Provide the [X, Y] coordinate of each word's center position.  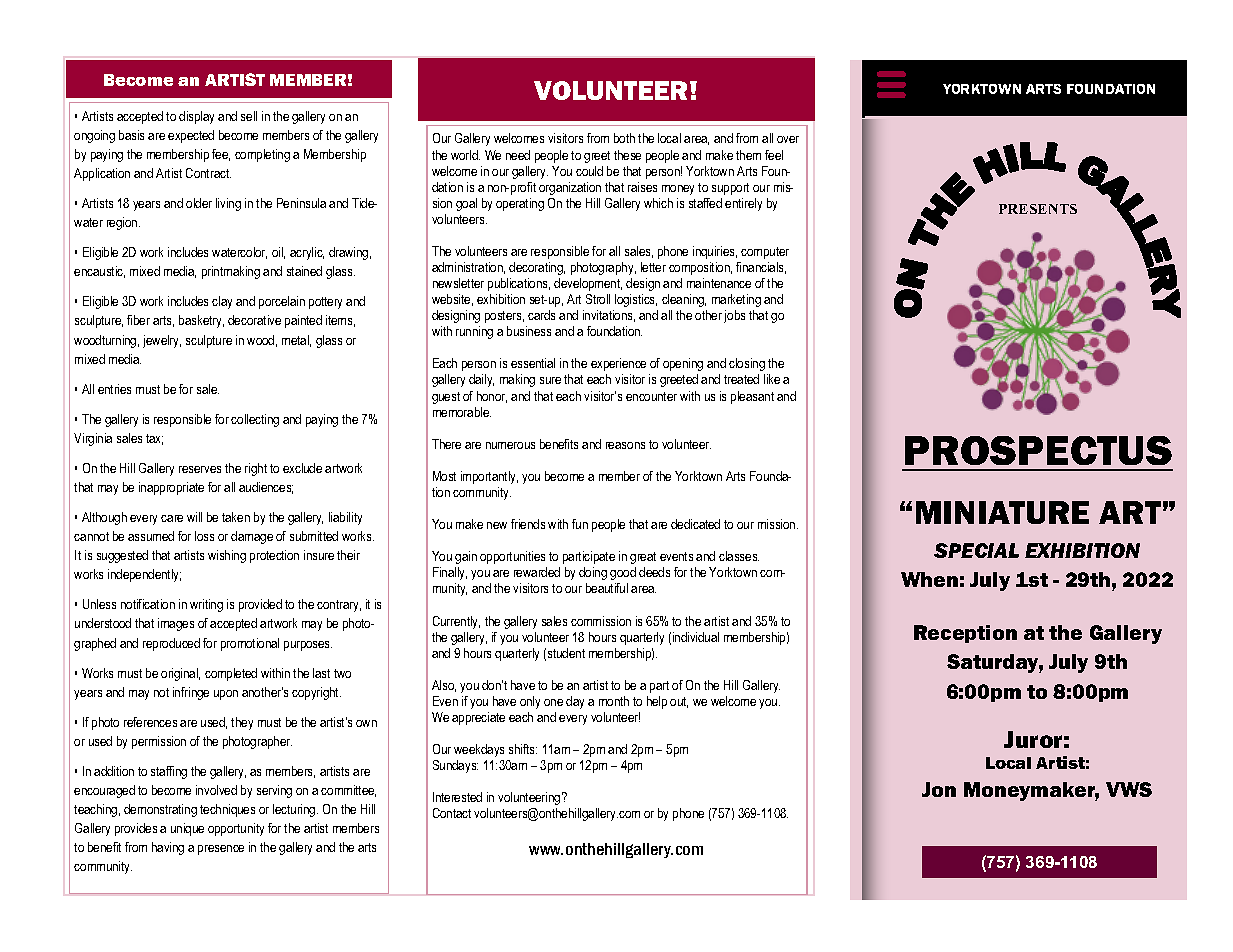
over [788, 139]
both [624, 138]
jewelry [162, 341]
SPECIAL [976, 550]
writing [206, 605]
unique [187, 829]
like [772, 379]
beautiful [607, 588]
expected [191, 136]
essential [533, 363]
